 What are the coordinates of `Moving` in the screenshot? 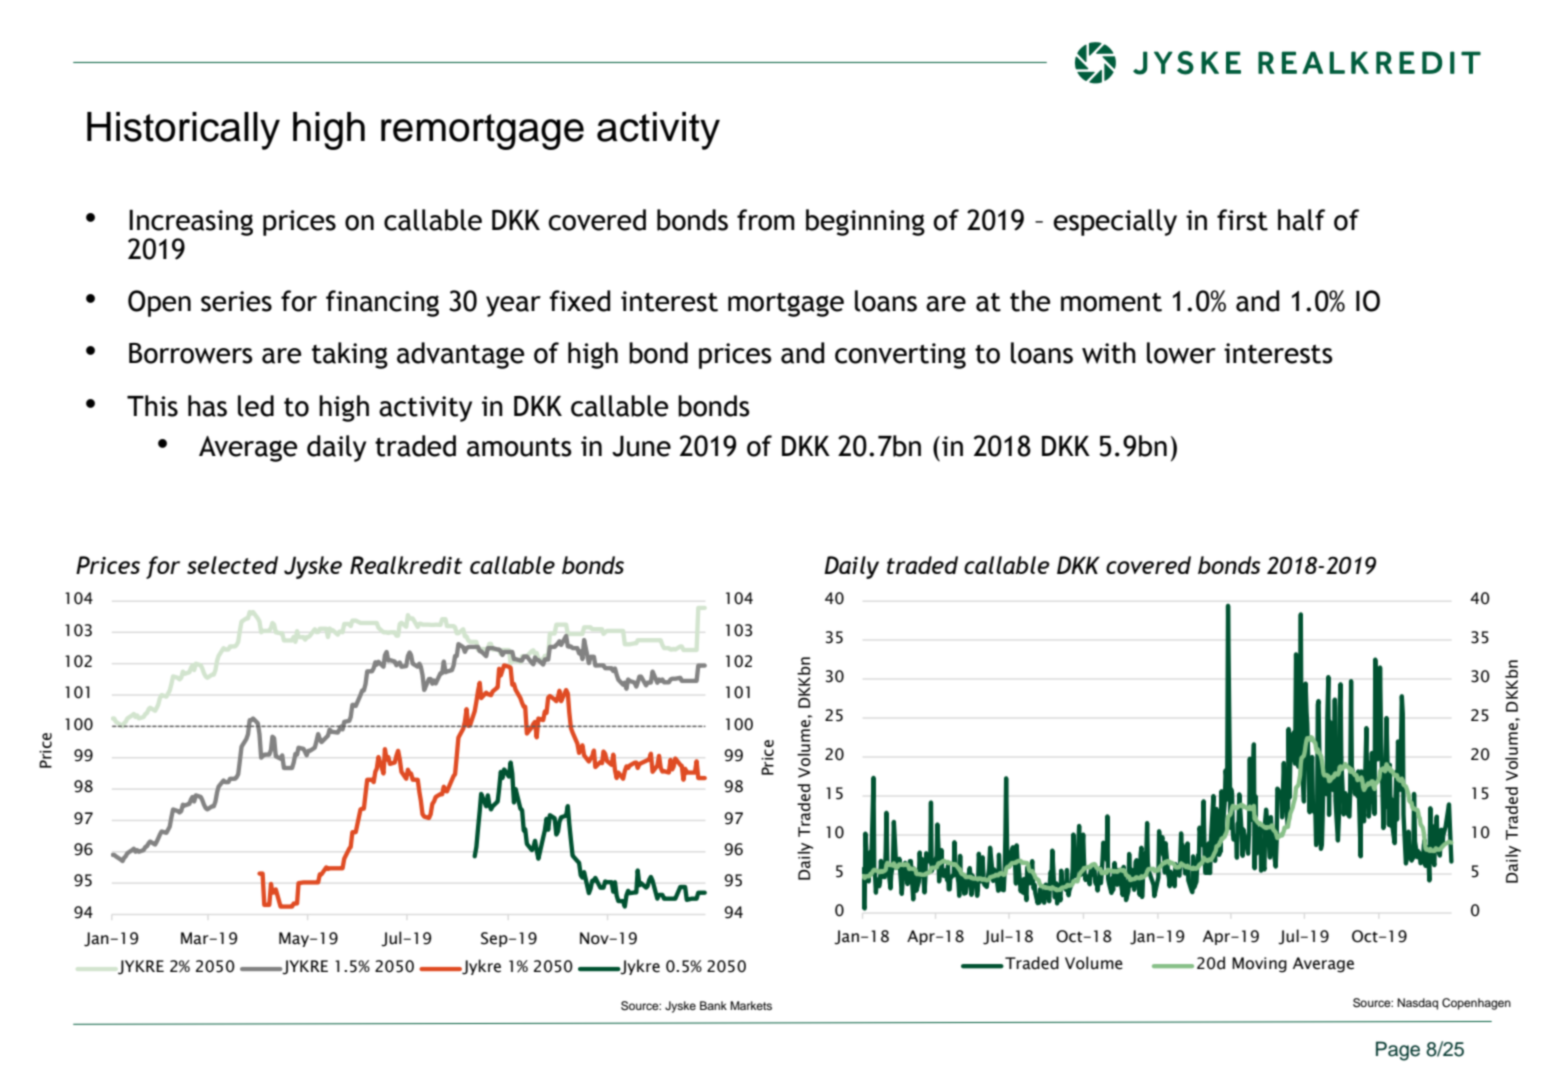 It's located at (1259, 965).
